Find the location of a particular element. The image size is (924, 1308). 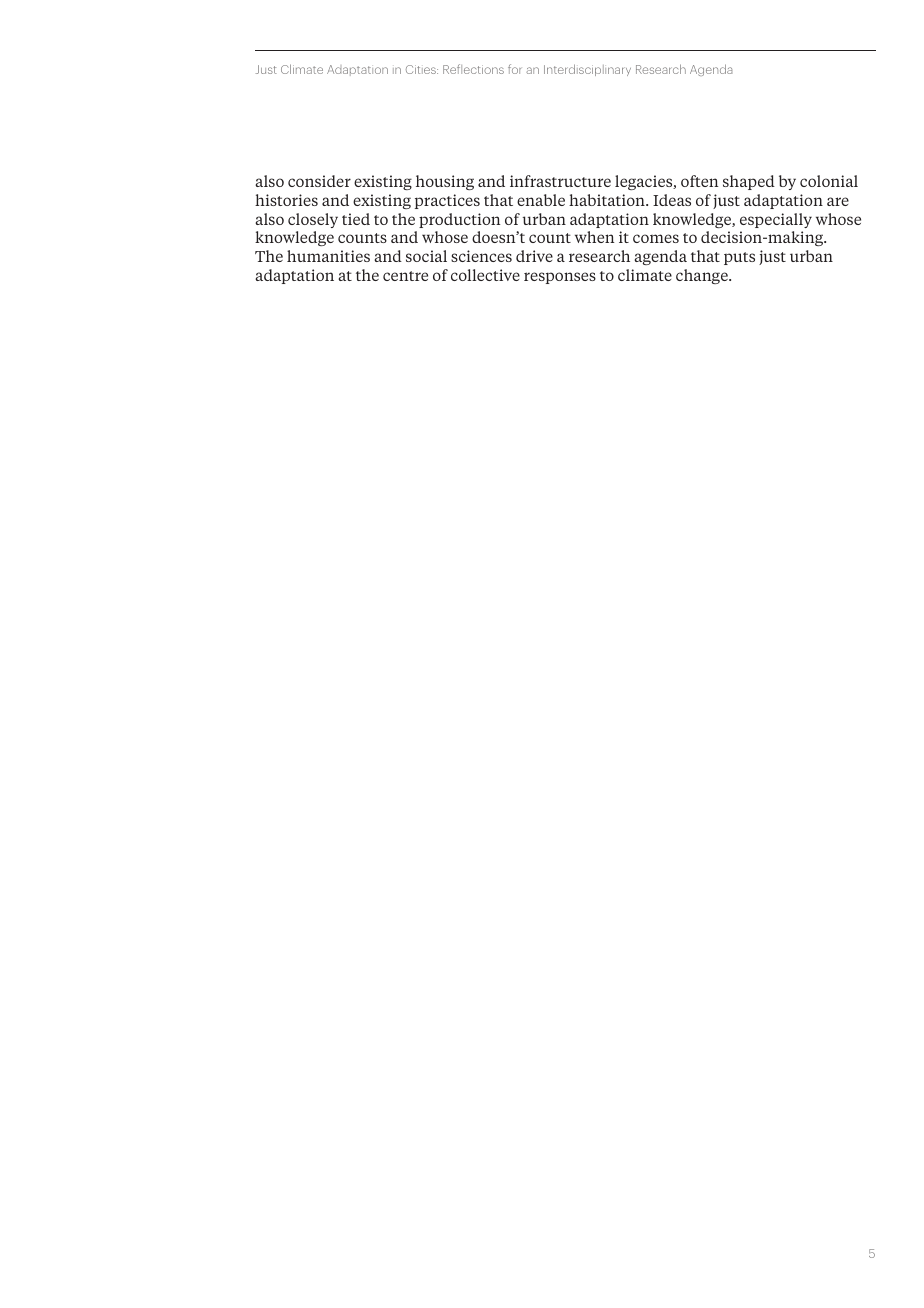

when is located at coordinates (594, 237).
